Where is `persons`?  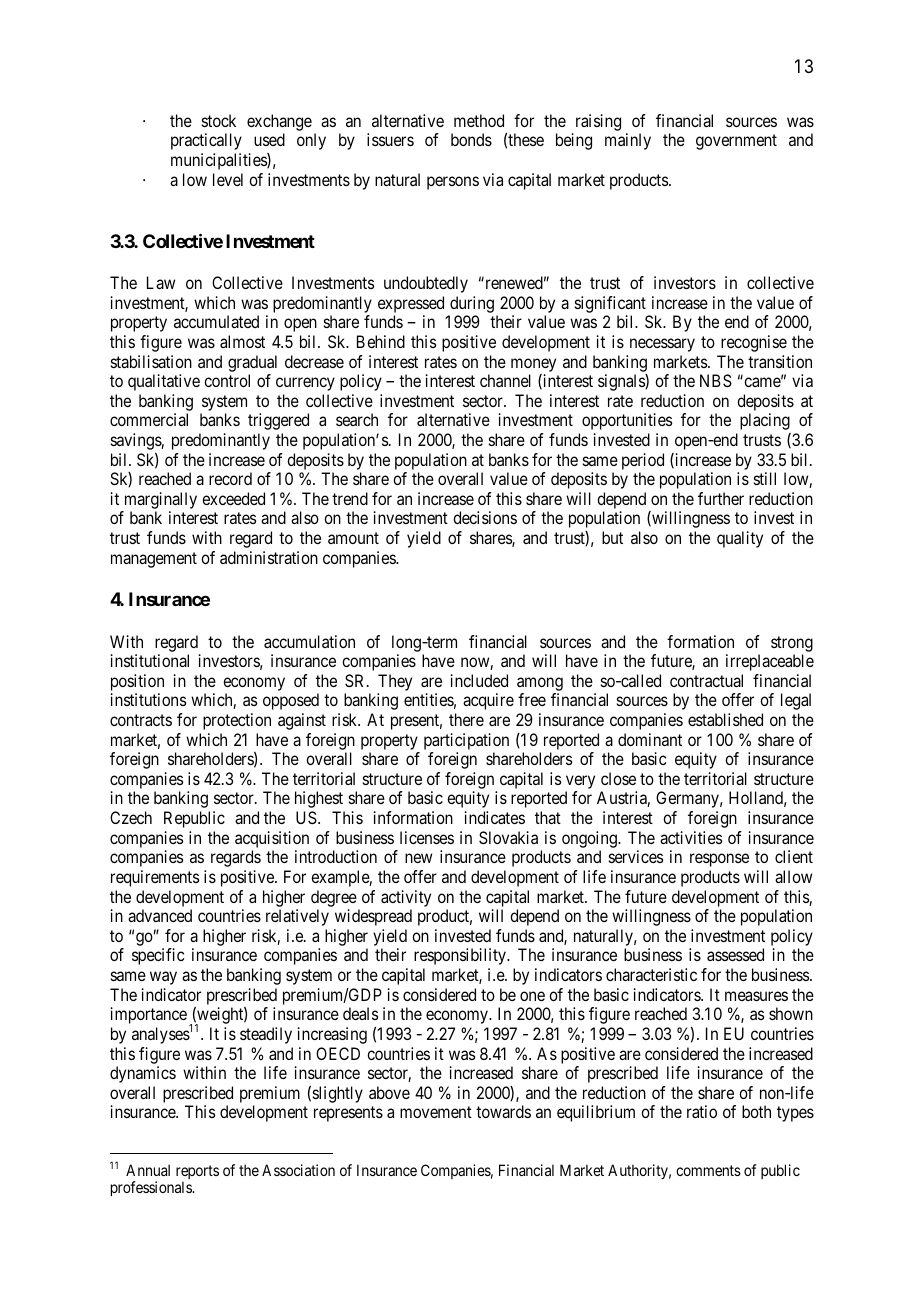 persons is located at coordinates (453, 183).
